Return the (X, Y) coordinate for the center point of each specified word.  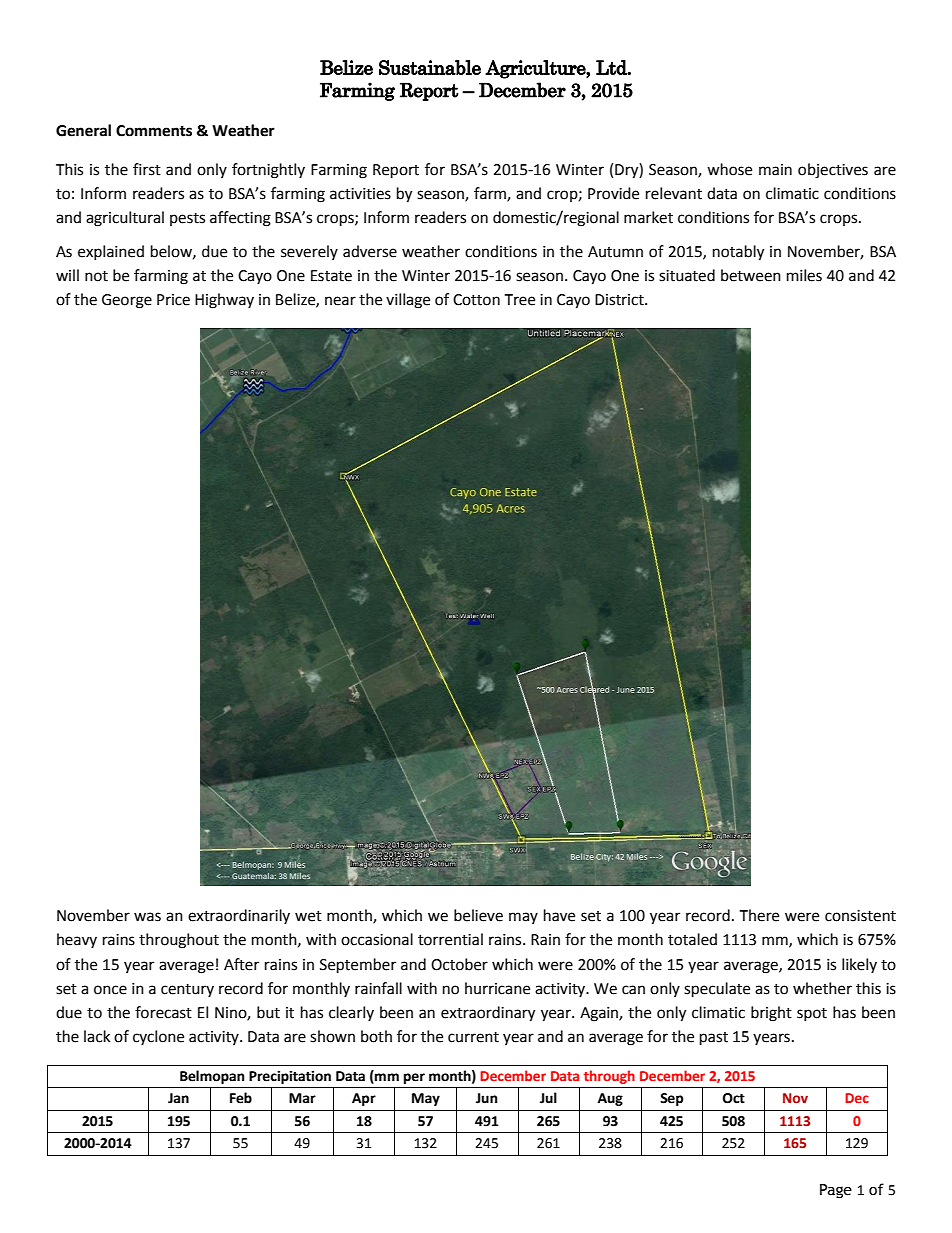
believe (478, 915)
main (775, 170)
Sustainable (430, 67)
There (759, 915)
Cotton (476, 300)
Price (173, 300)
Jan (178, 1098)
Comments (154, 131)
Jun (487, 1098)
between (751, 275)
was (147, 917)
